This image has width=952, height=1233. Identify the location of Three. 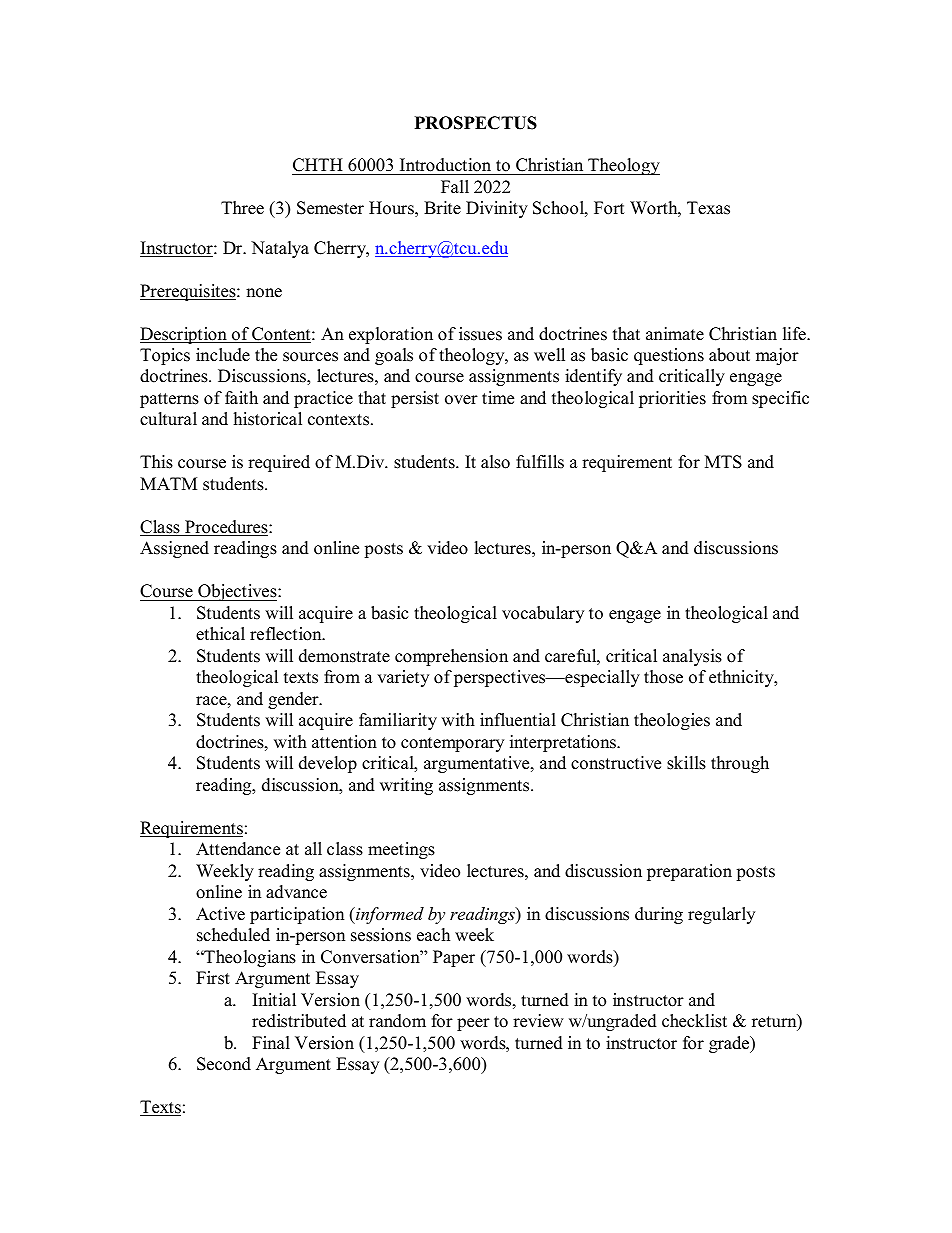
(242, 208).
